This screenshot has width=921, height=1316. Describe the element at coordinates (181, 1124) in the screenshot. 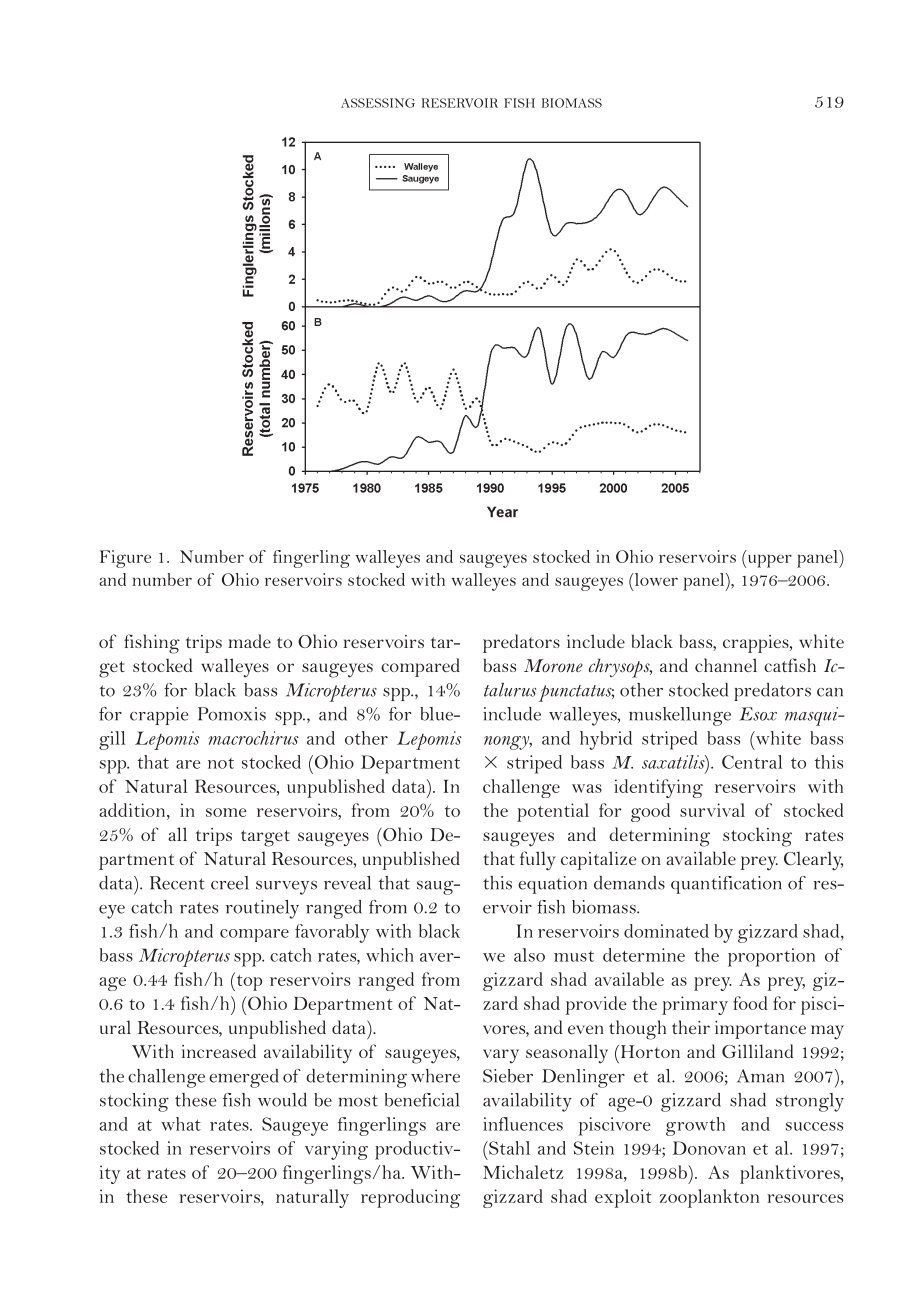

I see `what` at that location.
